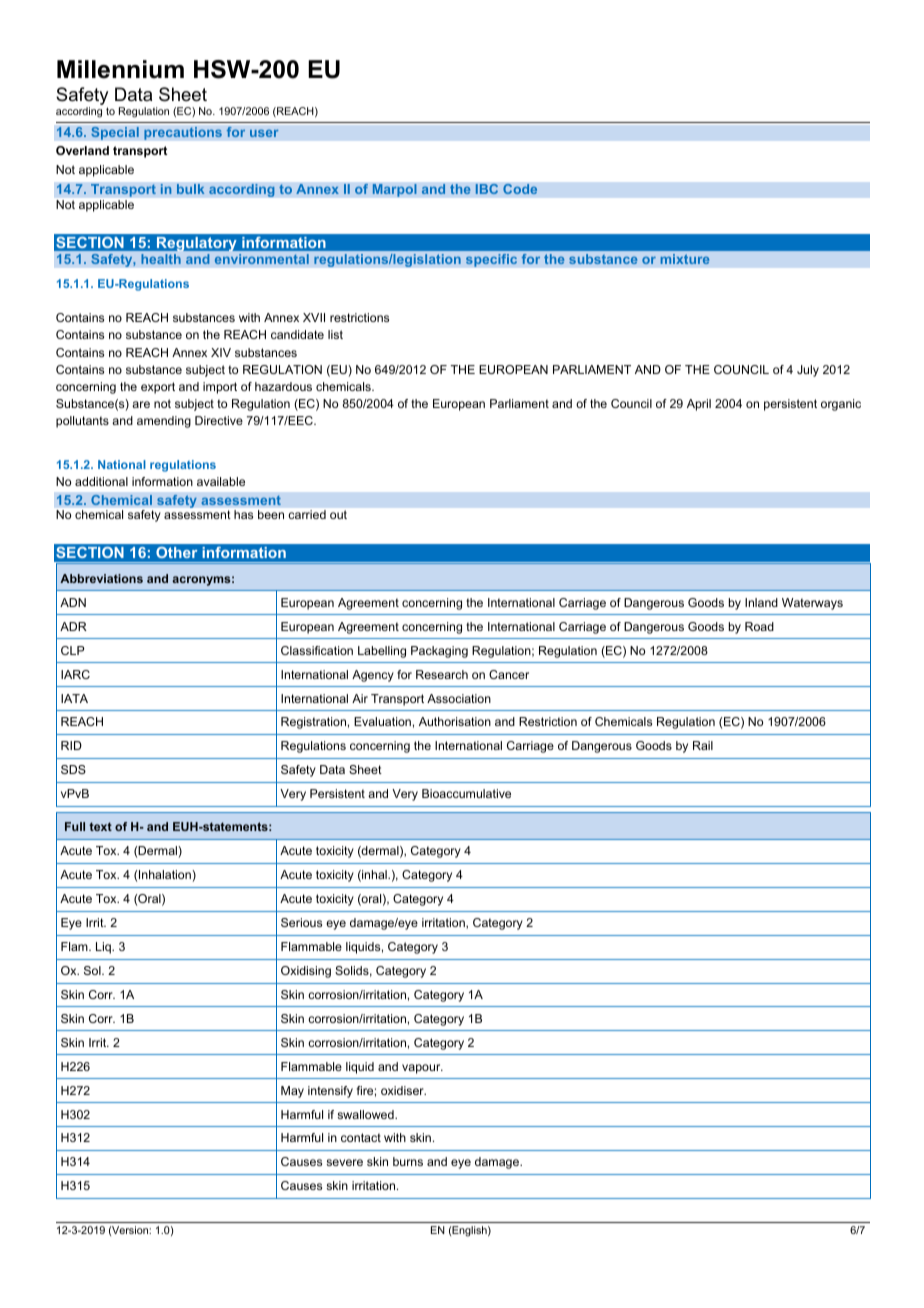  What do you see at coordinates (466, 793) in the screenshot?
I see `Bioaccumulative` at bounding box center [466, 793].
